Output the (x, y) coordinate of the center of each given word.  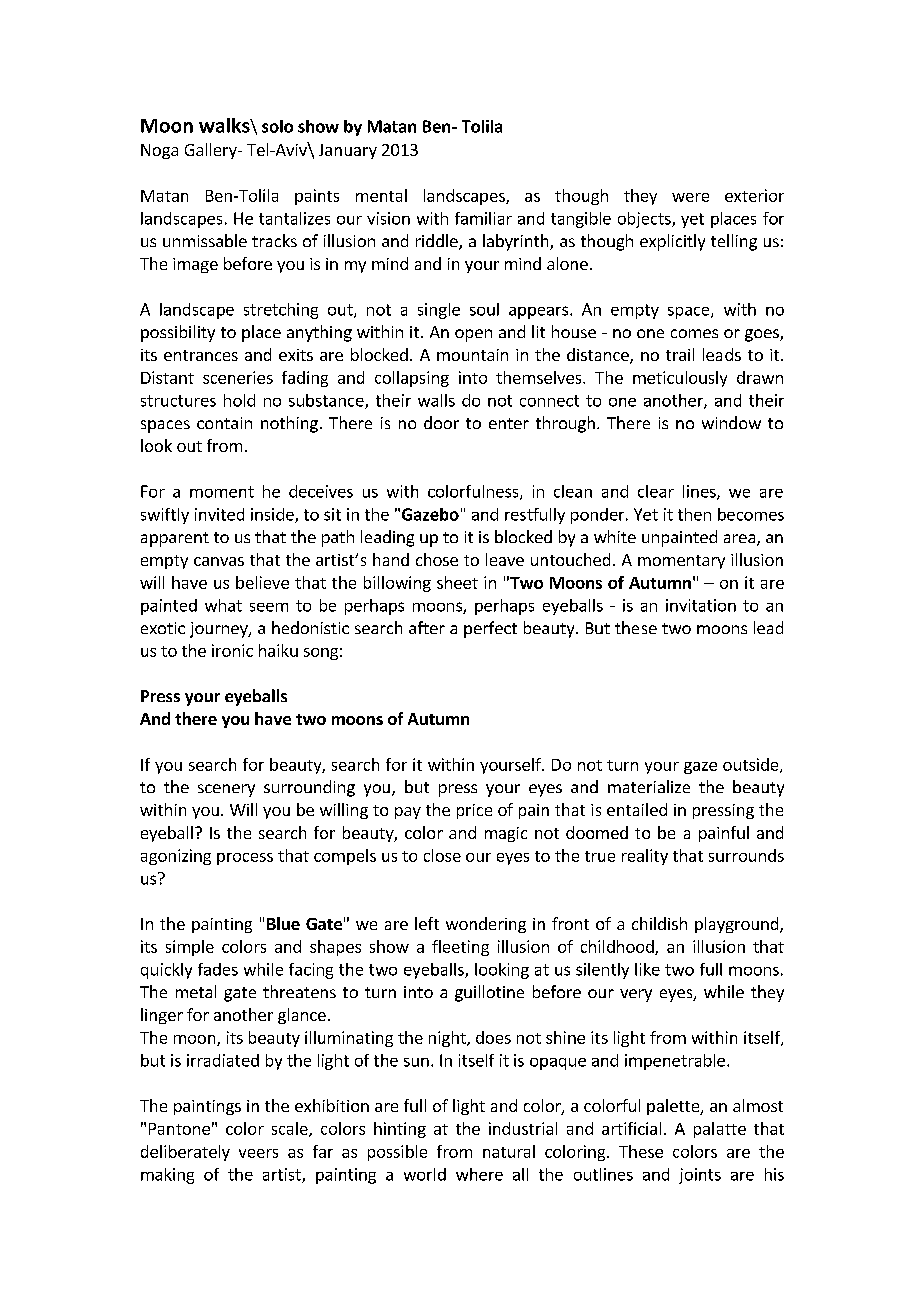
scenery (226, 790)
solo (277, 126)
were (690, 197)
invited (219, 514)
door (441, 422)
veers (258, 1153)
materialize (649, 786)
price (474, 811)
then (694, 514)
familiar (483, 218)
